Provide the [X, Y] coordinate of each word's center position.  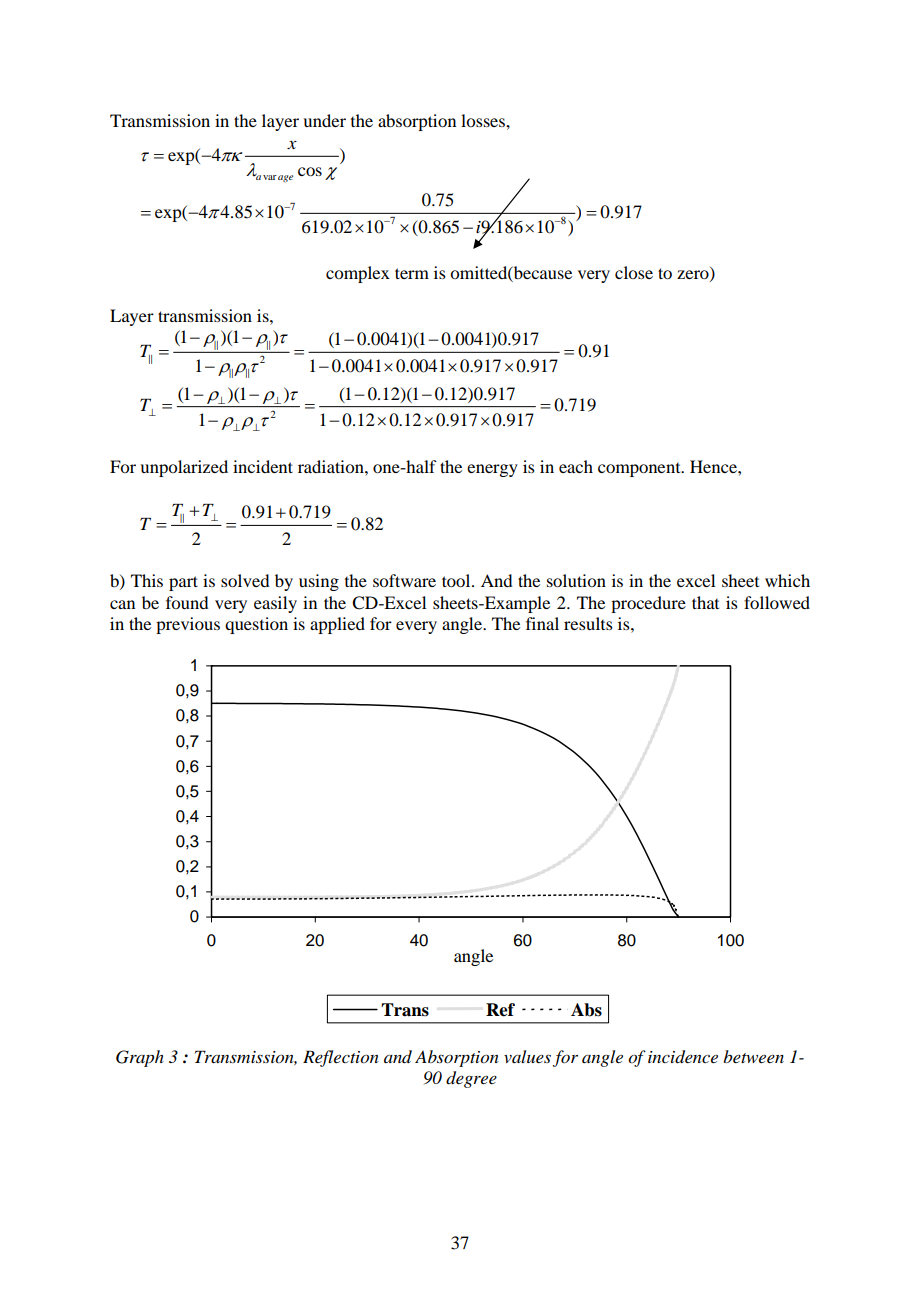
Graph [140, 1058]
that [705, 602]
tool [457, 580]
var [270, 177]
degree [471, 1079]
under [324, 120]
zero [694, 275]
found [187, 602]
